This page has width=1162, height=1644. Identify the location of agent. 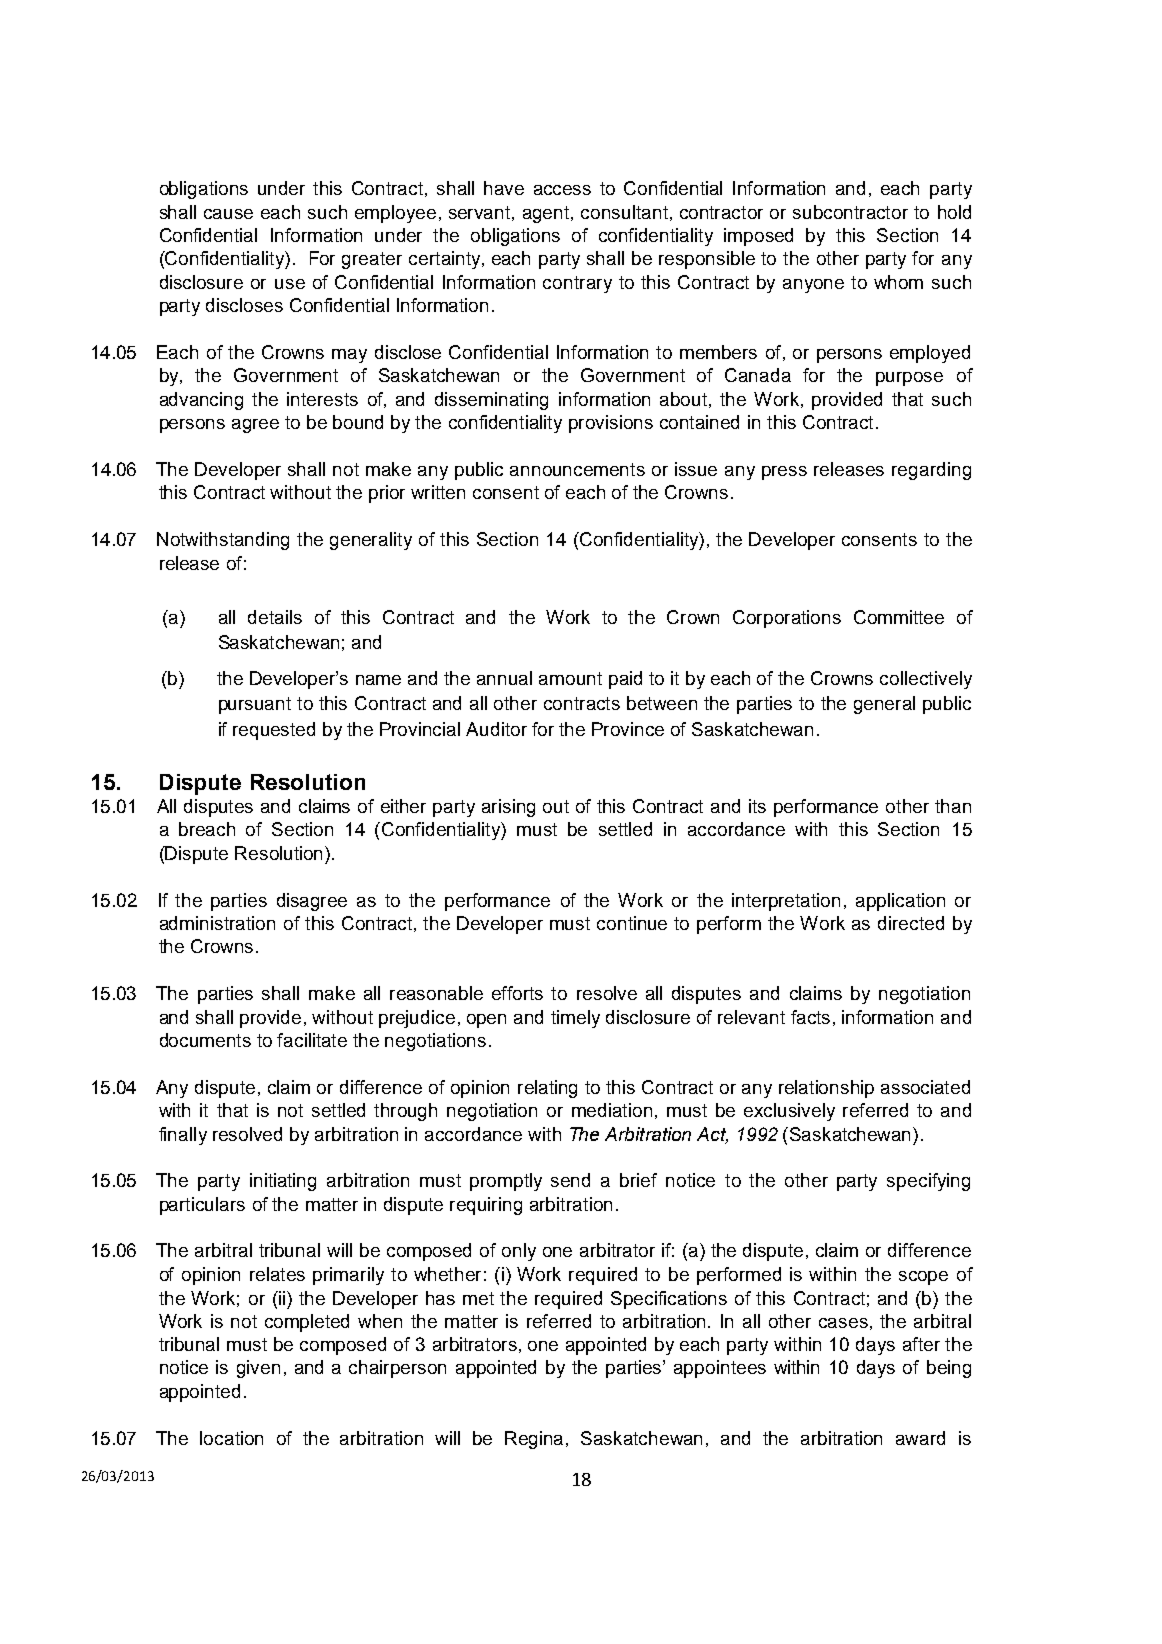
(547, 214).
